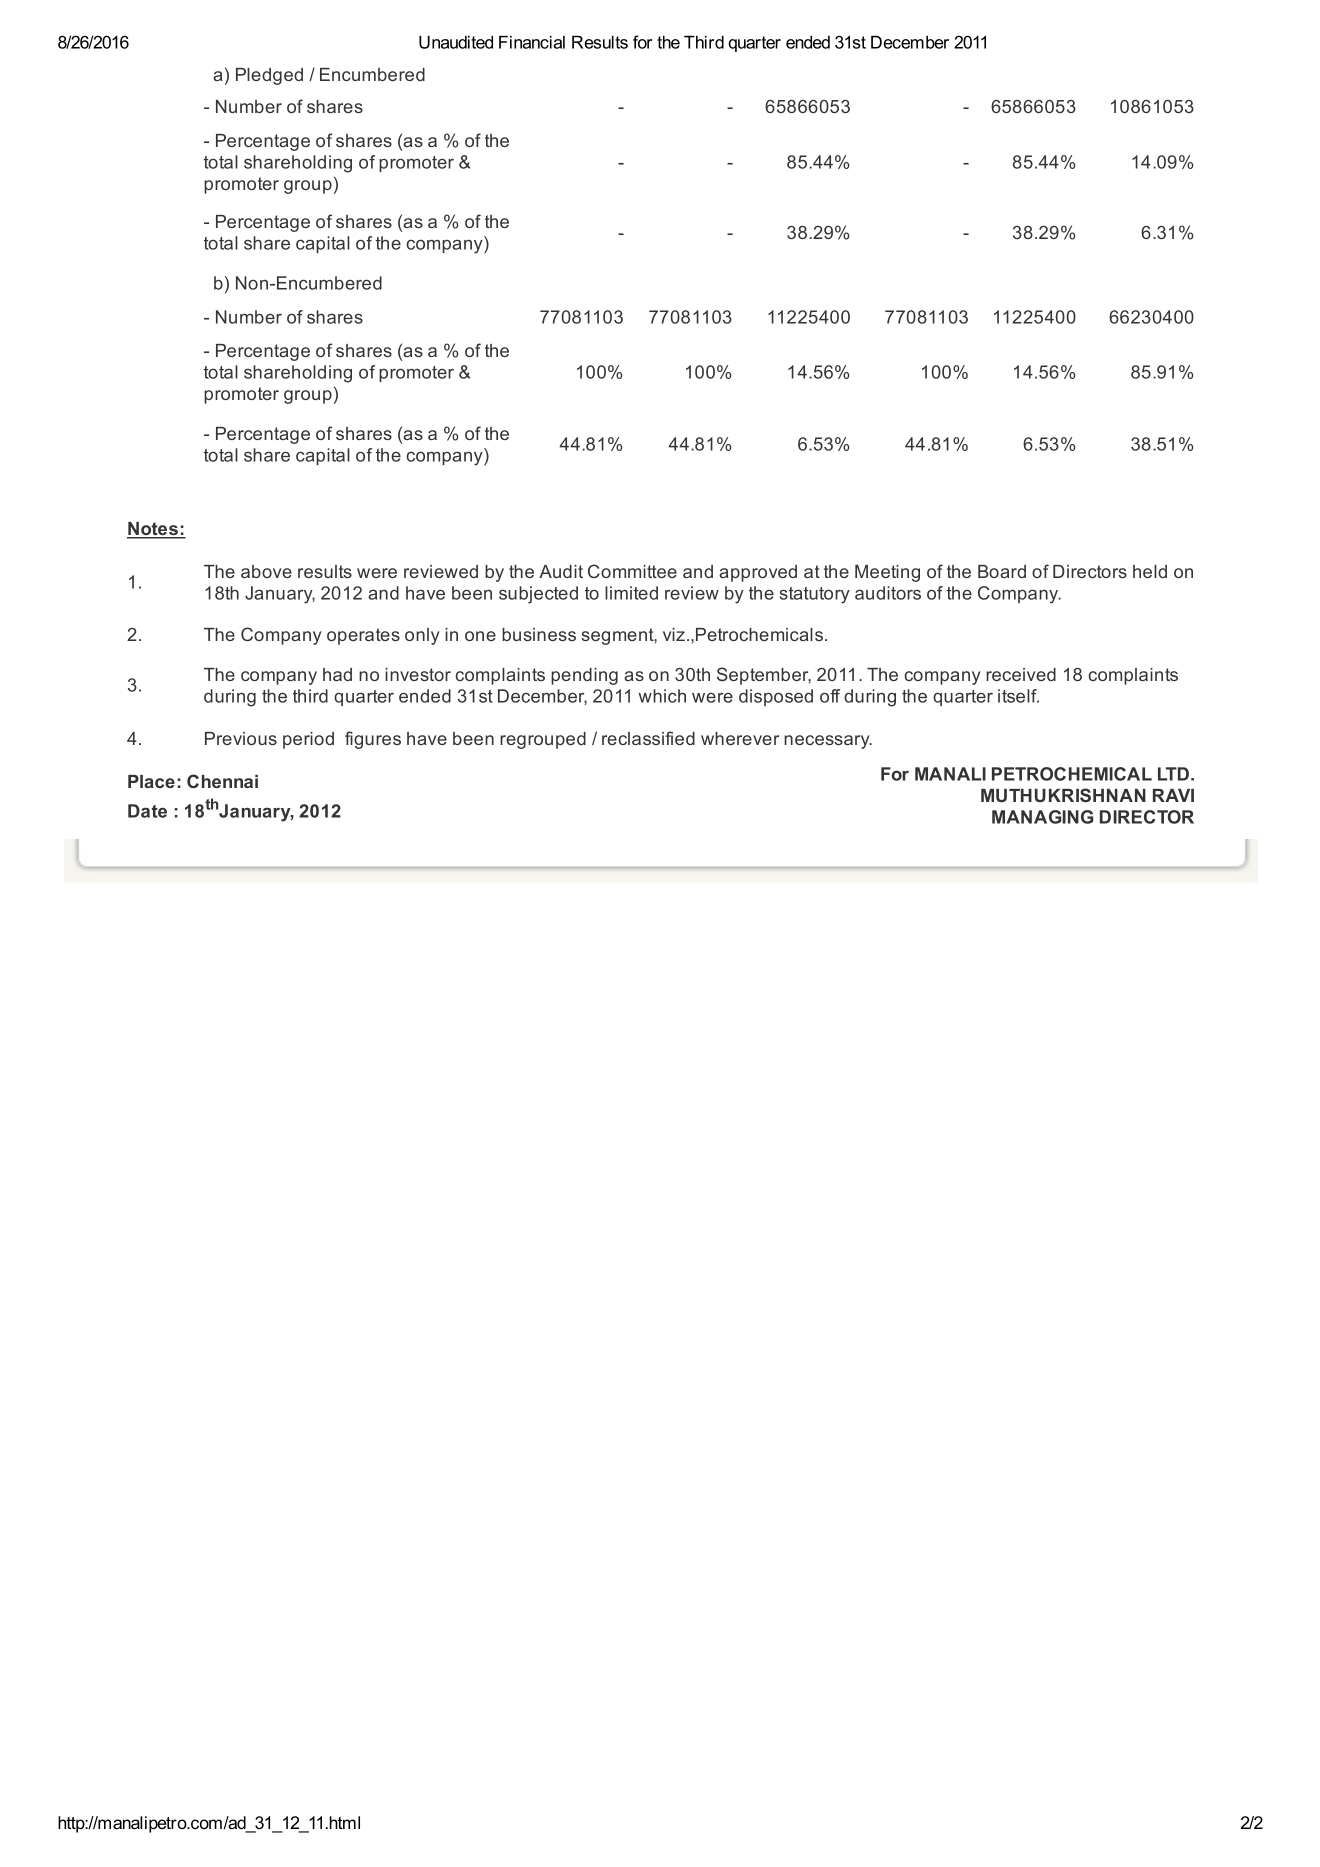 This screenshot has width=1320, height=1867. Describe the element at coordinates (1150, 571) in the screenshot. I see `held` at that location.
